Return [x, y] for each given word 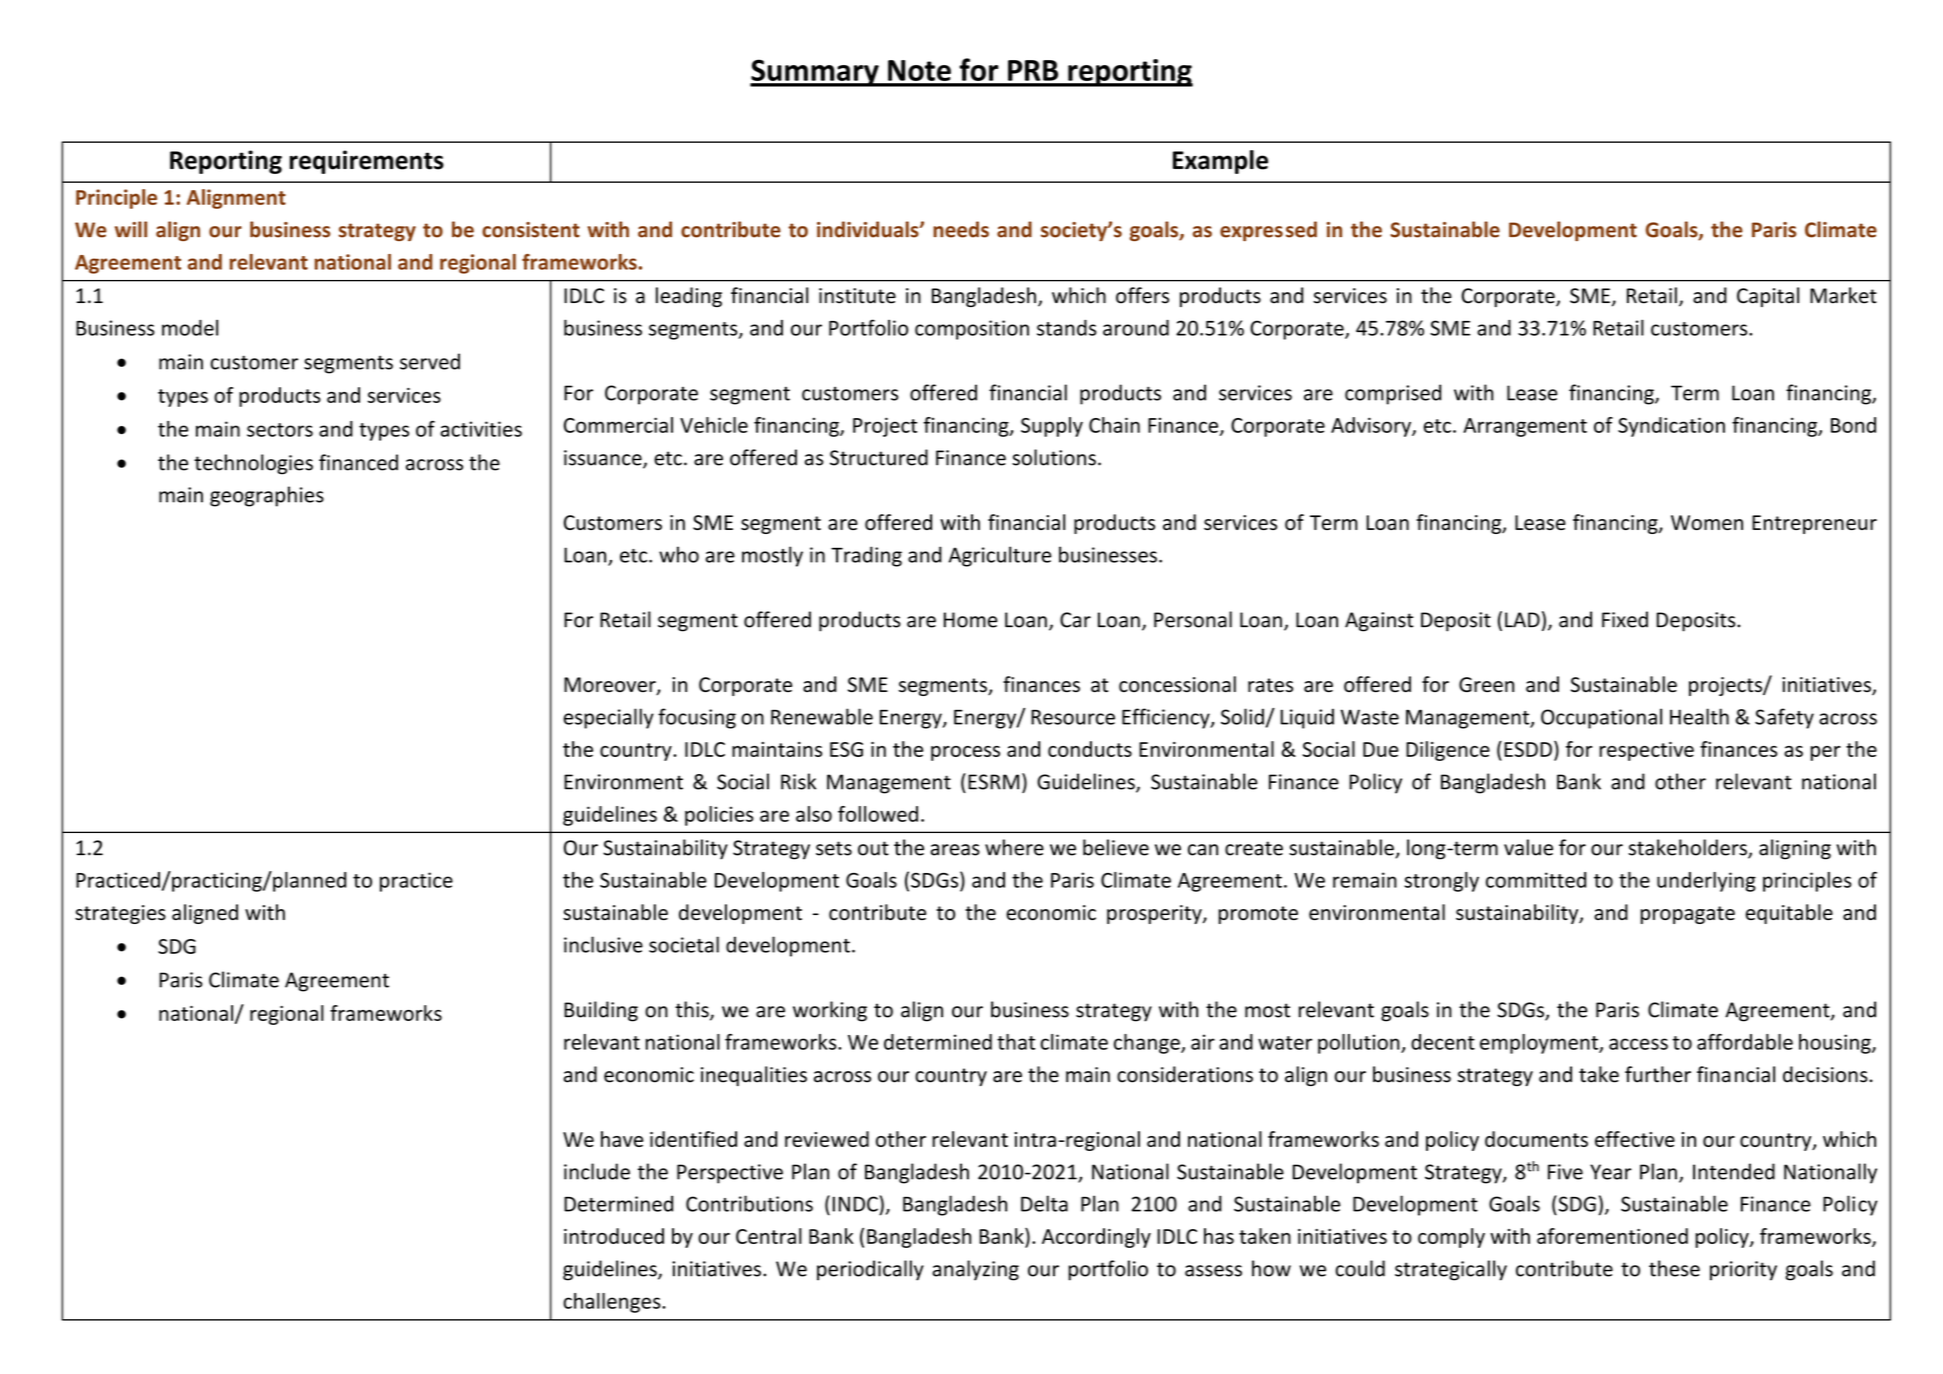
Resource [1073, 717]
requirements [367, 162]
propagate [1688, 915]
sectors [280, 430]
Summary [815, 73]
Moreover [611, 686]
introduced [614, 1236]
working [830, 1011]
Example [1220, 162]
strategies [120, 914]
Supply [1052, 427]
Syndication [1671, 427]
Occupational [1601, 718]
